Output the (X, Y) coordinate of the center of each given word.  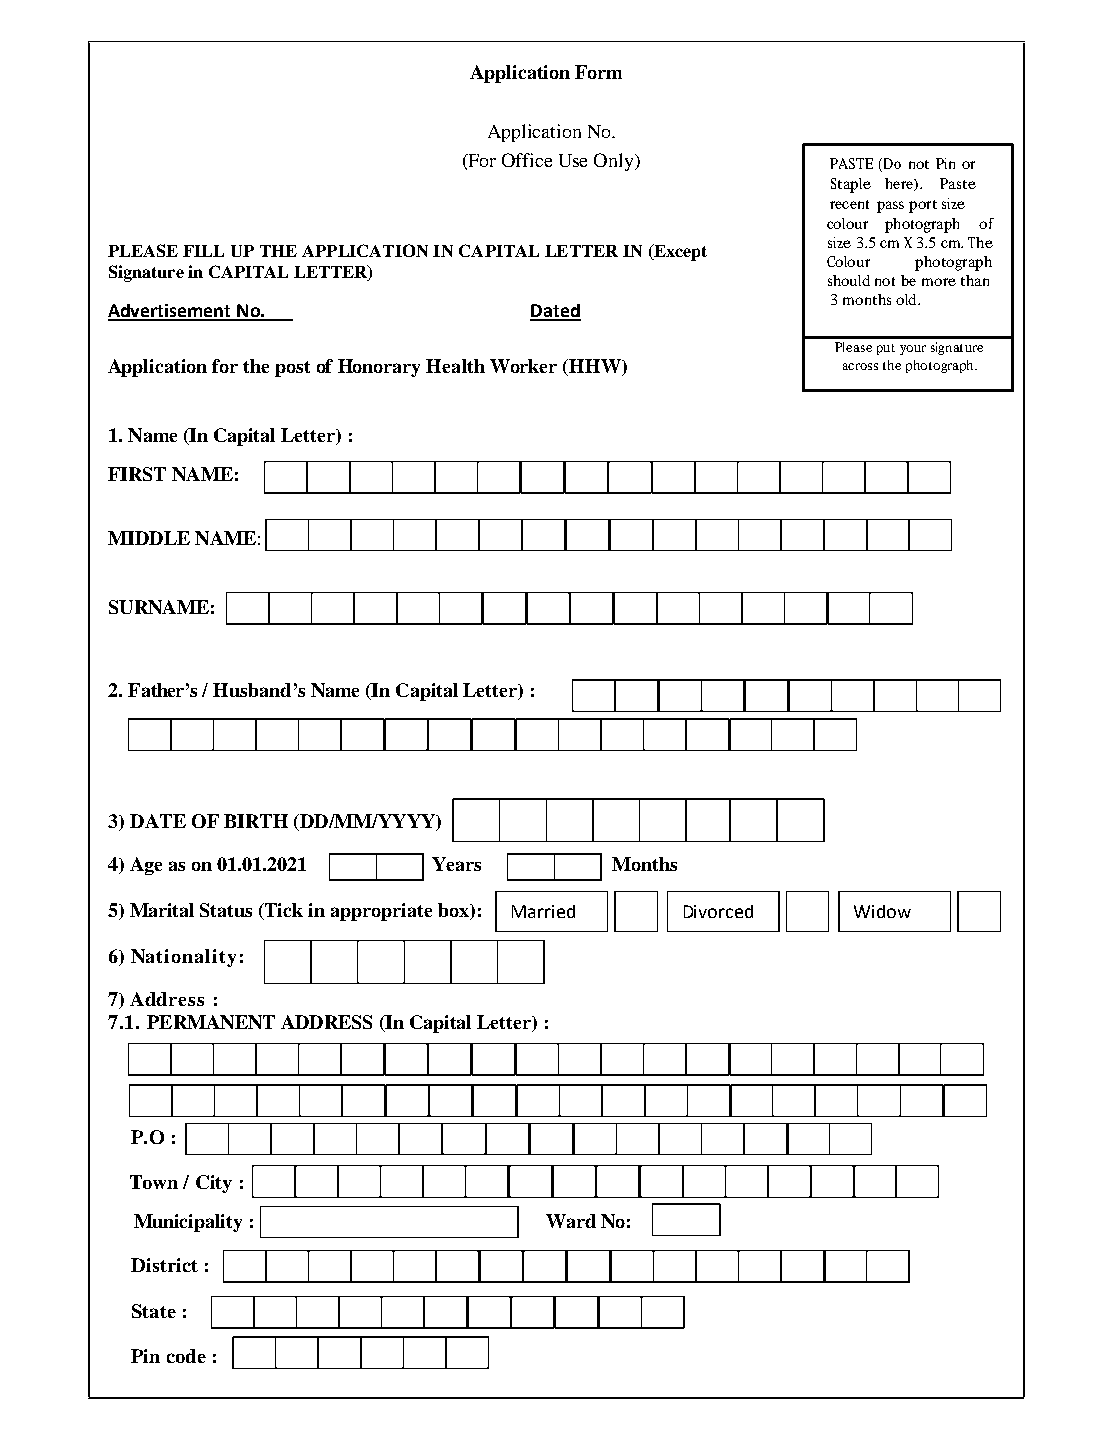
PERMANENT (211, 1022)
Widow (882, 911)
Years (456, 864)
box (454, 911)
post (292, 369)
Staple (851, 185)
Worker (523, 366)
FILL (203, 251)
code (186, 1356)
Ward (571, 1221)
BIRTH (256, 821)
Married (543, 911)
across (860, 366)
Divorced (718, 911)
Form (598, 72)
